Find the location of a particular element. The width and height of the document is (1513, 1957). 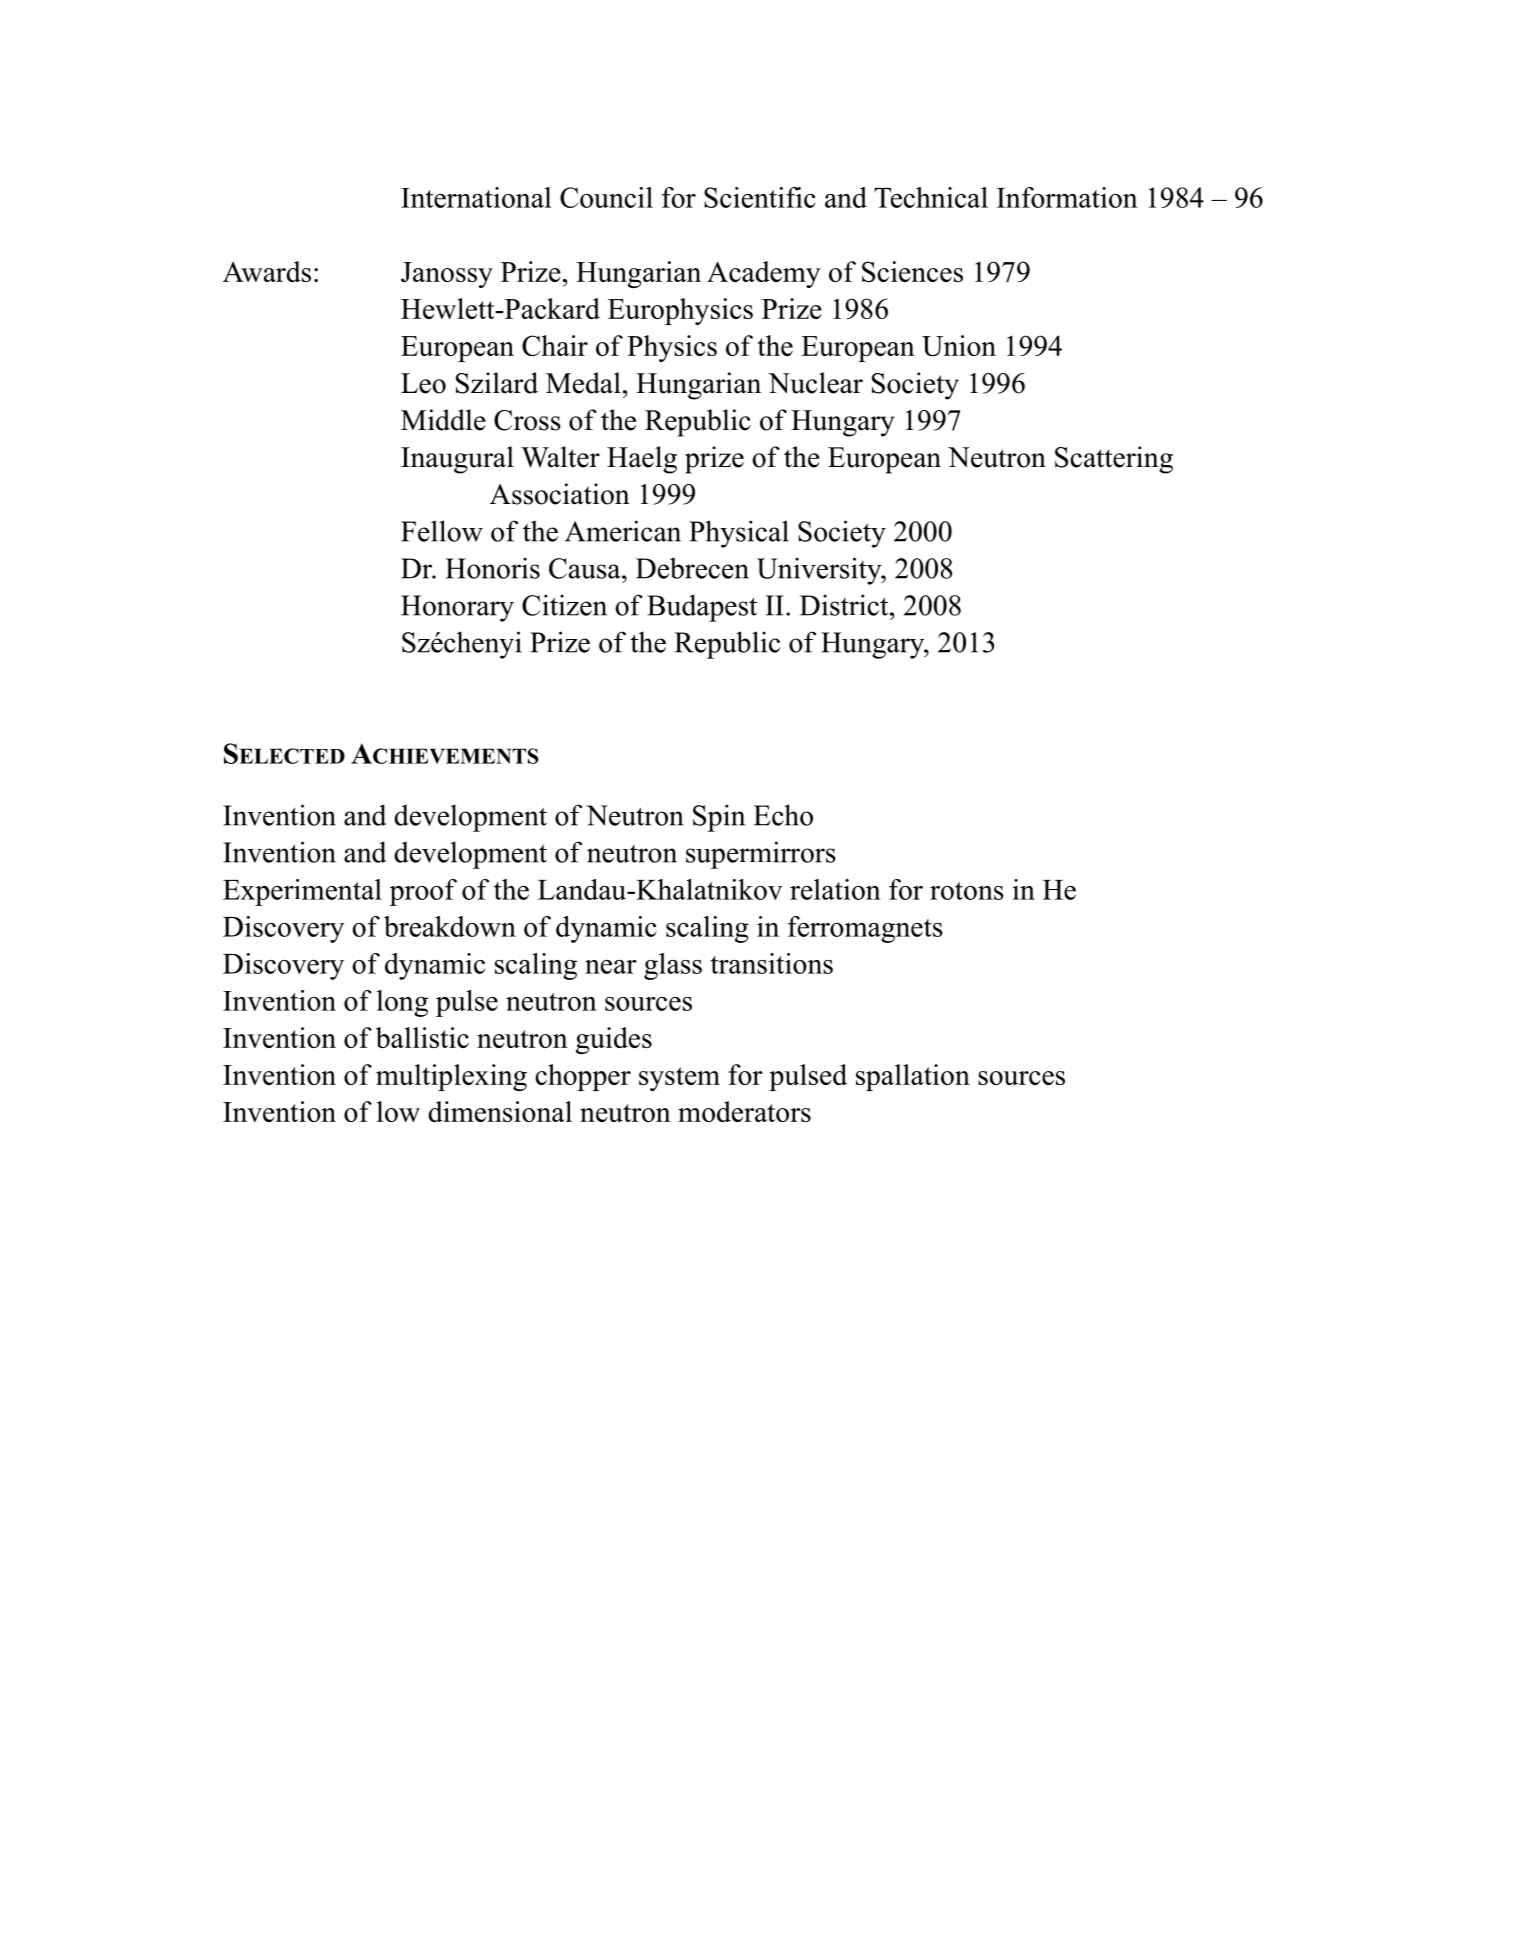

Information is located at coordinates (1067, 197).
